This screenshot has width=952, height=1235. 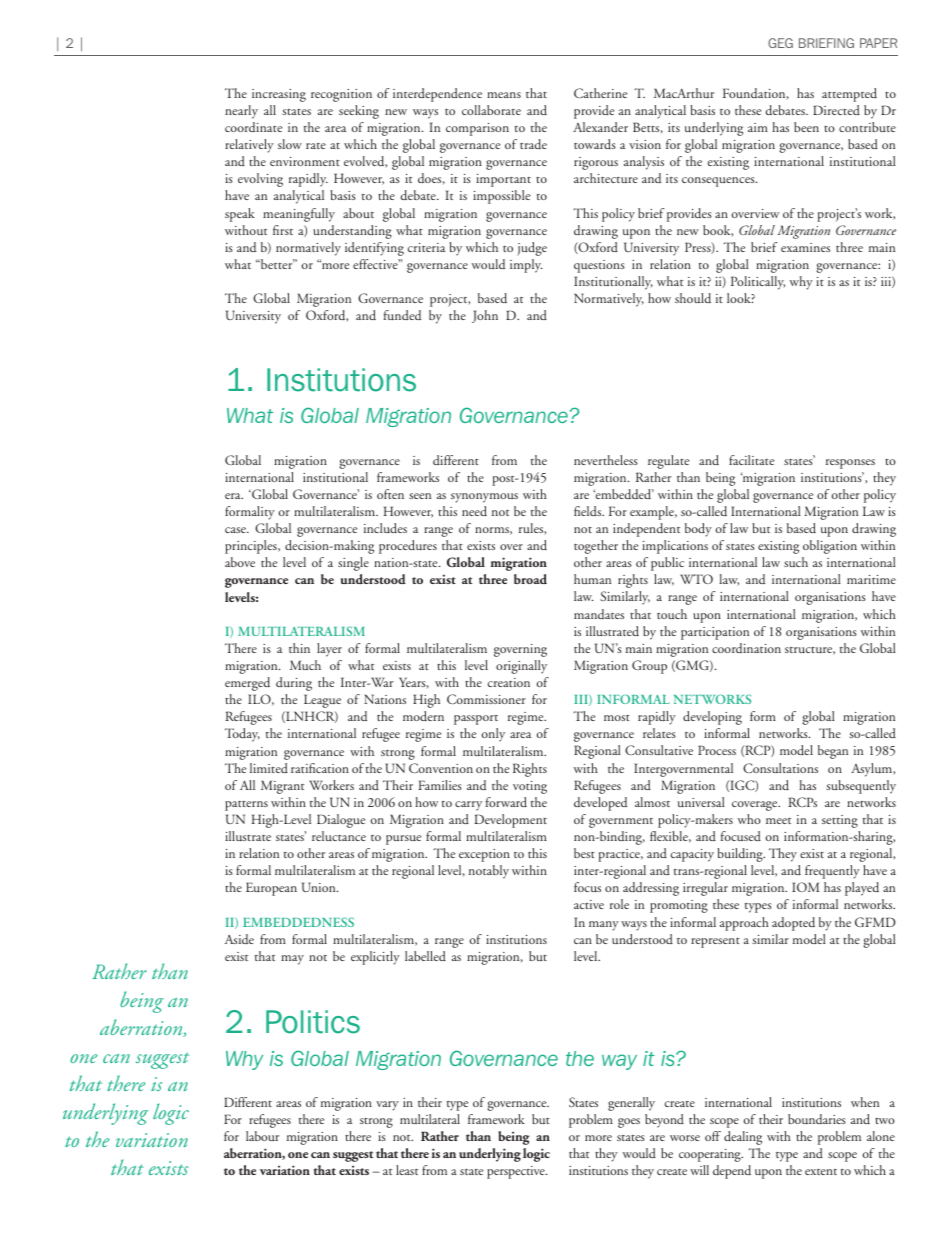 What do you see at coordinates (780, 43) in the screenshot?
I see `GEG` at bounding box center [780, 43].
